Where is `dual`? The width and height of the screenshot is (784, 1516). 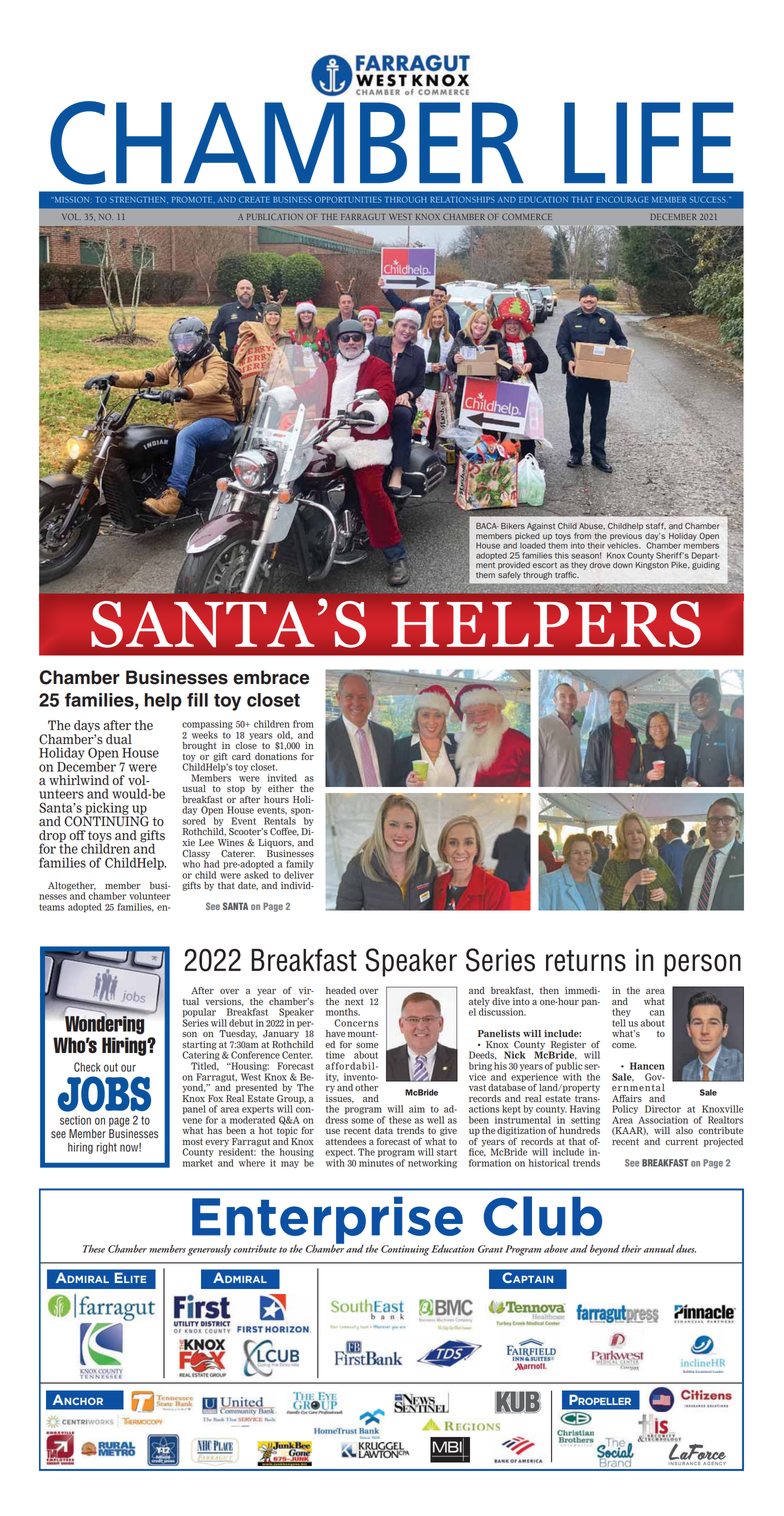 dual is located at coordinates (119, 739).
